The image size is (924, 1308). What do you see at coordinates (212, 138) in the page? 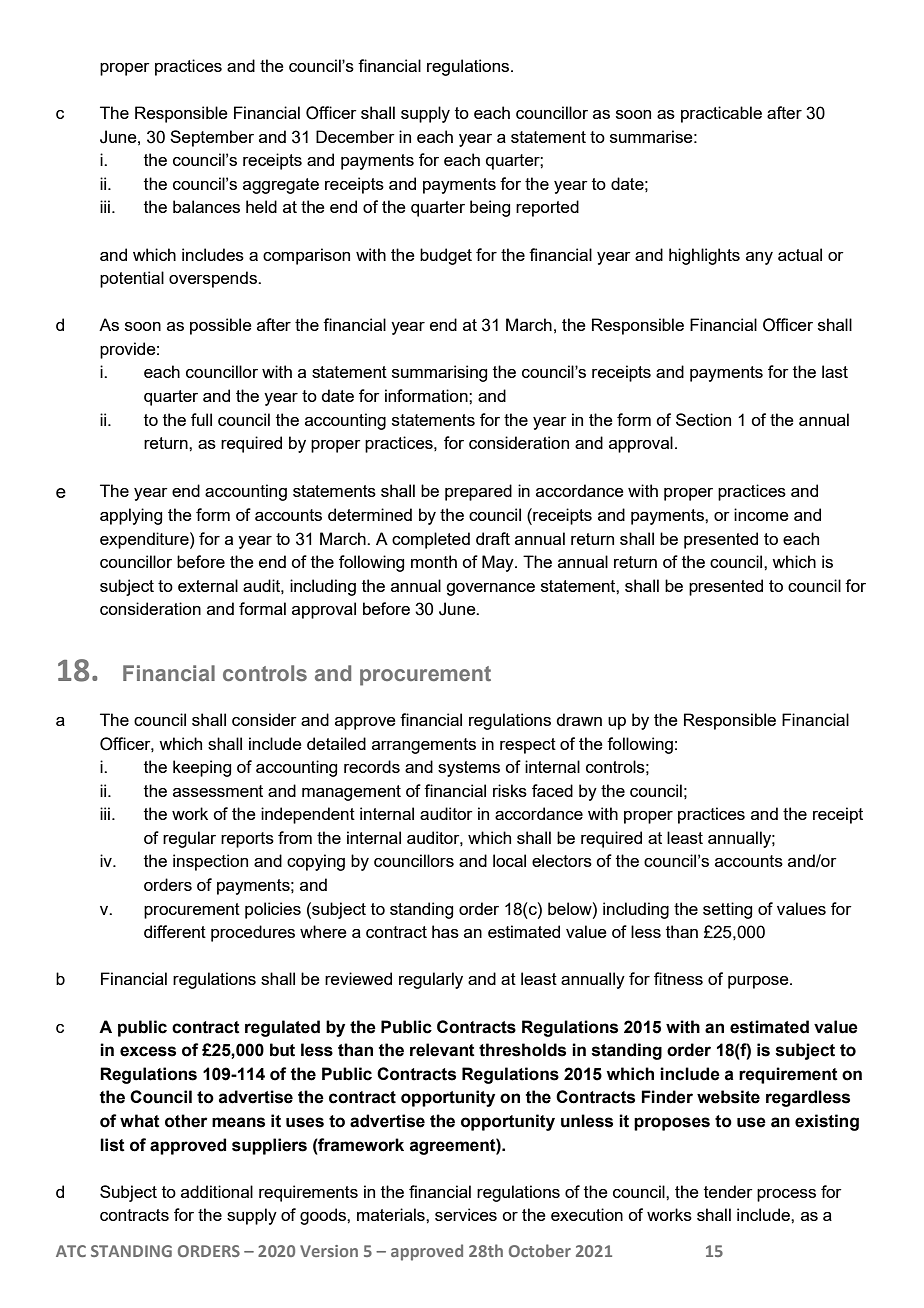
I see `September` at bounding box center [212, 138].
